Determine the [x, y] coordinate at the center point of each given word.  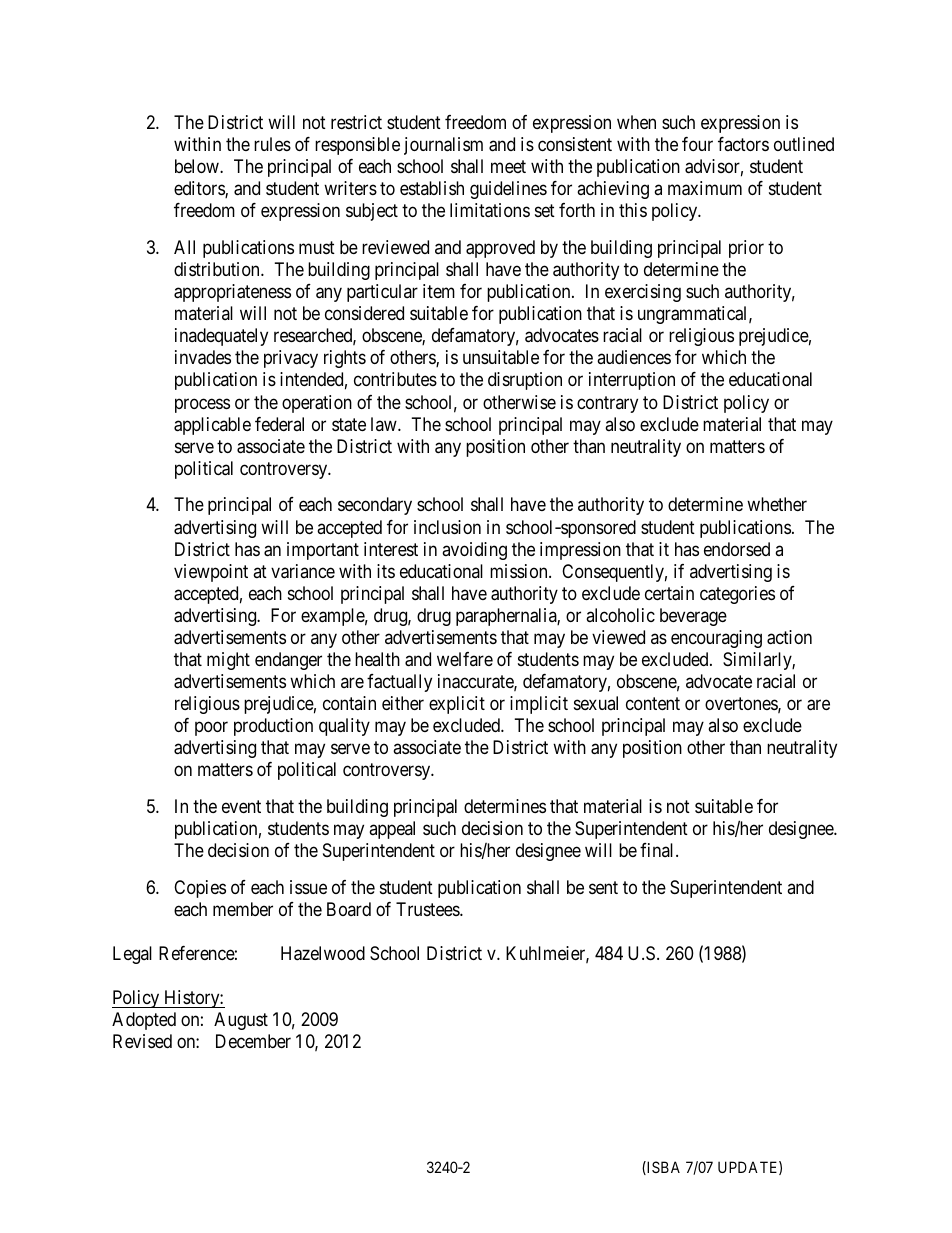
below [198, 166]
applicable [212, 426]
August [241, 1021]
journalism [443, 146]
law [385, 424]
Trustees [428, 909]
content [653, 703]
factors [743, 144]
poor [211, 728]
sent [603, 887]
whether [777, 504]
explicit [457, 705]
